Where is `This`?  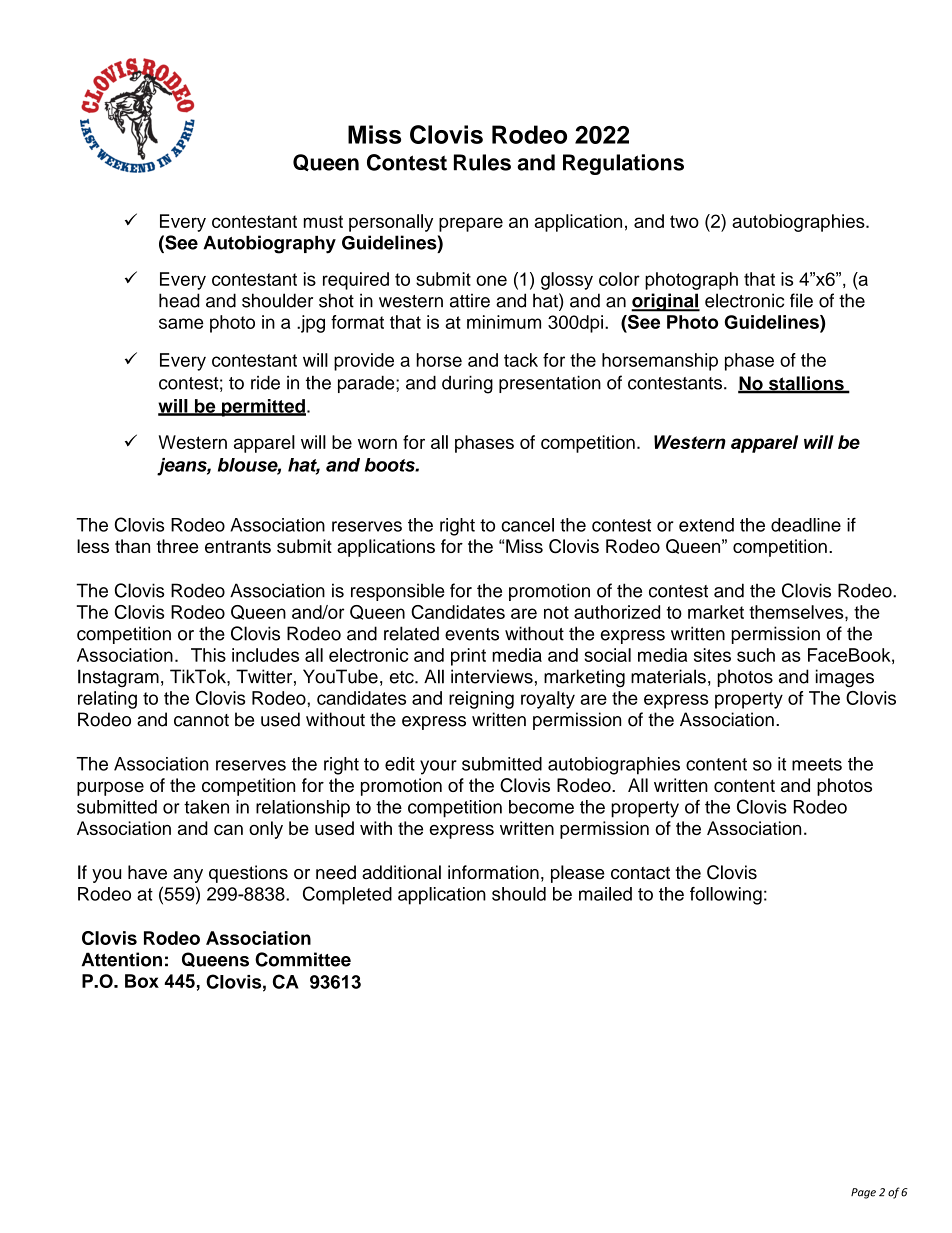
This is located at coordinates (208, 655).
